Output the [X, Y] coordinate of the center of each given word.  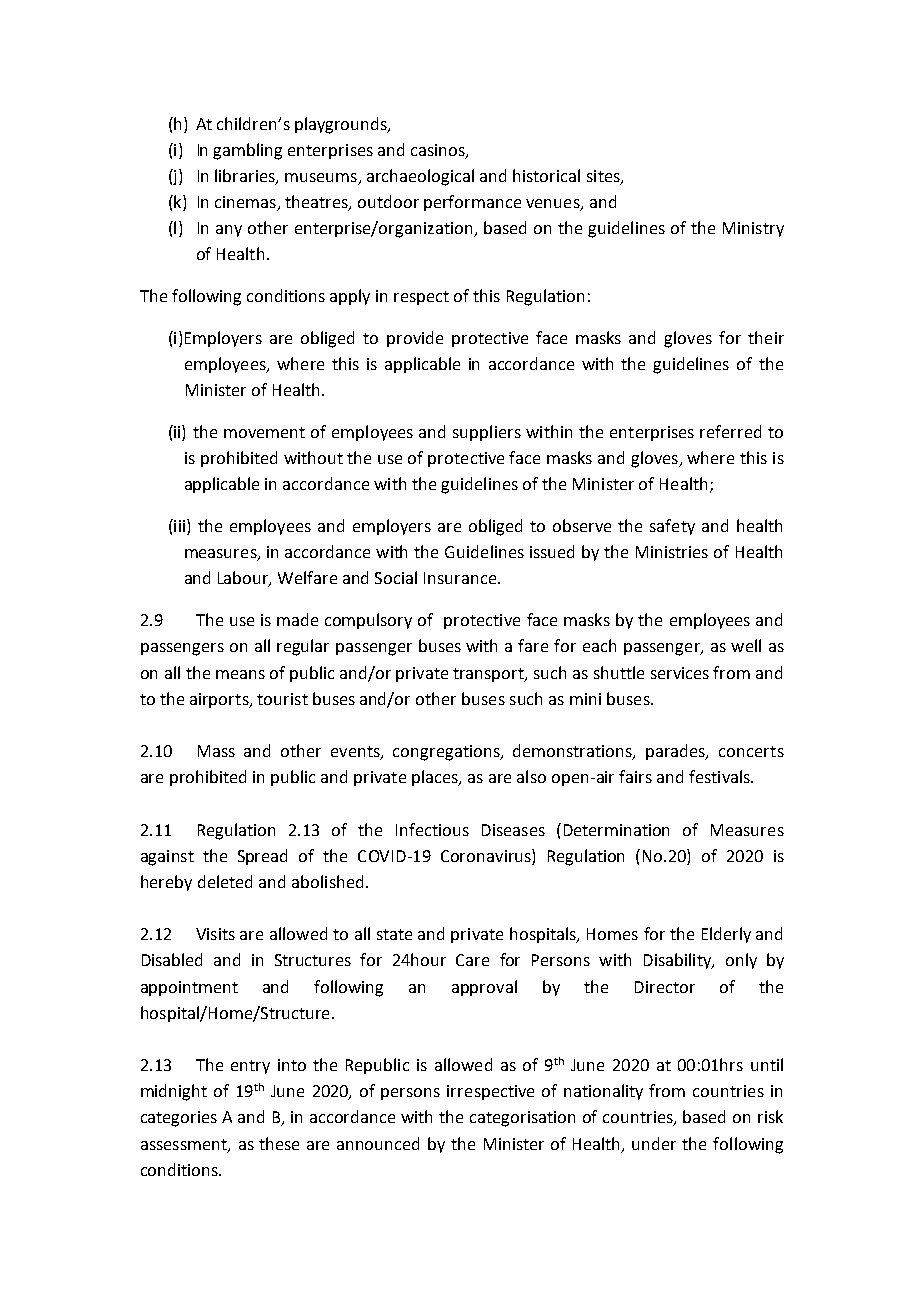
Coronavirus [487, 855]
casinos [439, 151]
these [279, 1143]
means [240, 674]
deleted [225, 881]
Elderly [726, 935]
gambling [247, 151]
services [680, 673]
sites [604, 177]
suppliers [487, 433]
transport [489, 675]
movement [264, 432]
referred [730, 431]
